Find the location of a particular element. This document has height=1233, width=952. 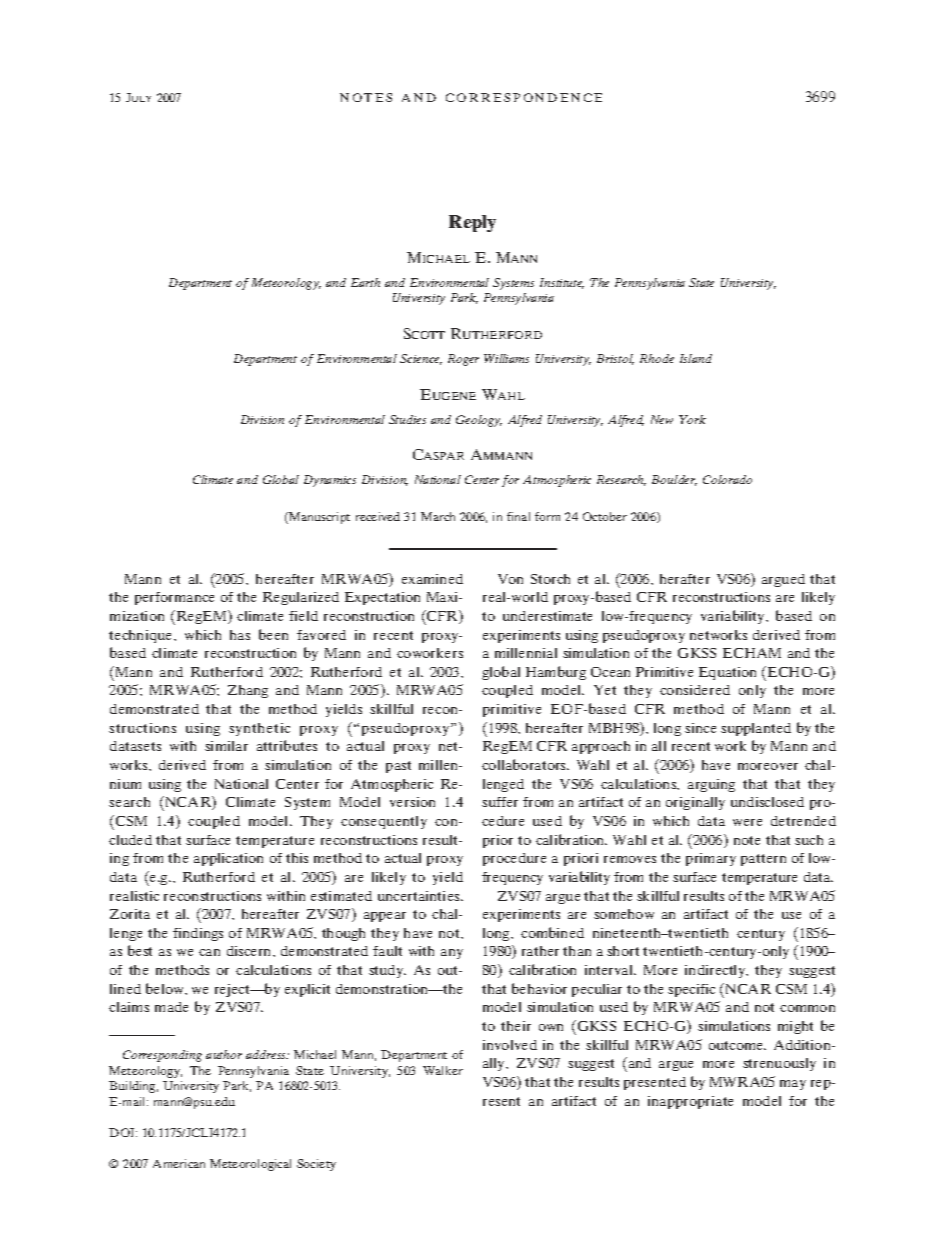

examined is located at coordinates (432, 579).
